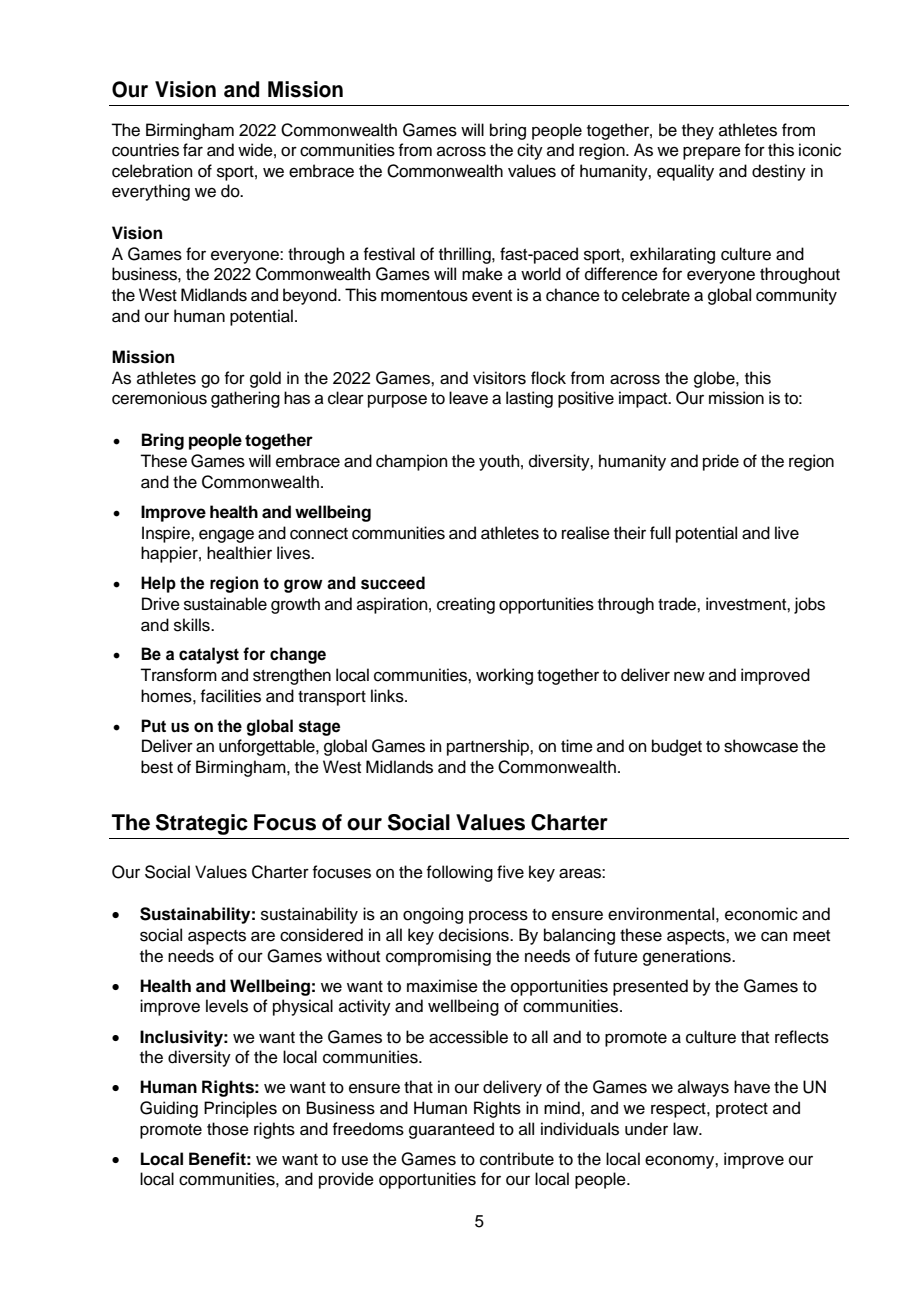 This screenshot has width=924, height=1307. I want to click on economic, so click(761, 914).
